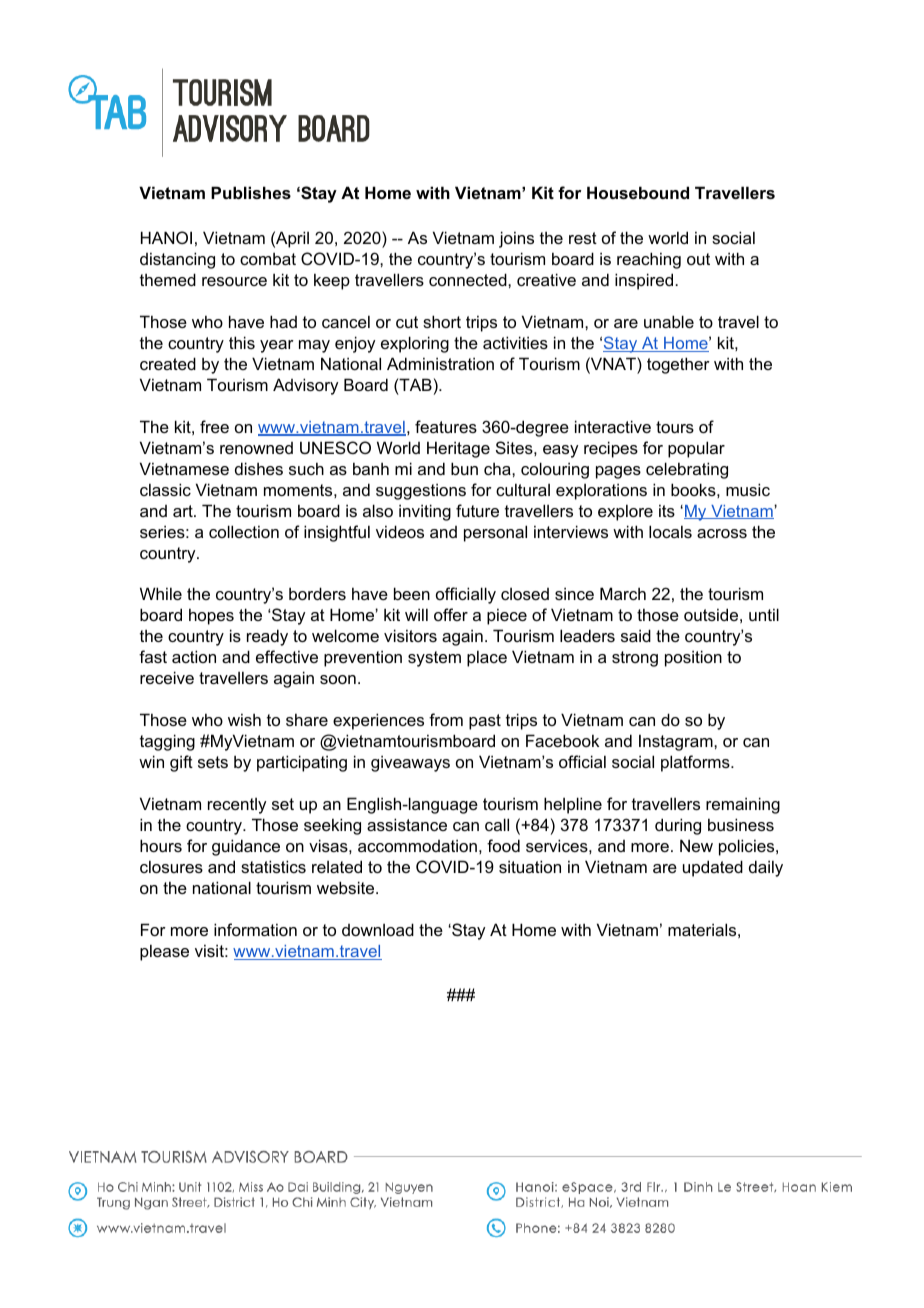  Describe the element at coordinates (251, 192) in the image. I see `Publishes` at that location.
